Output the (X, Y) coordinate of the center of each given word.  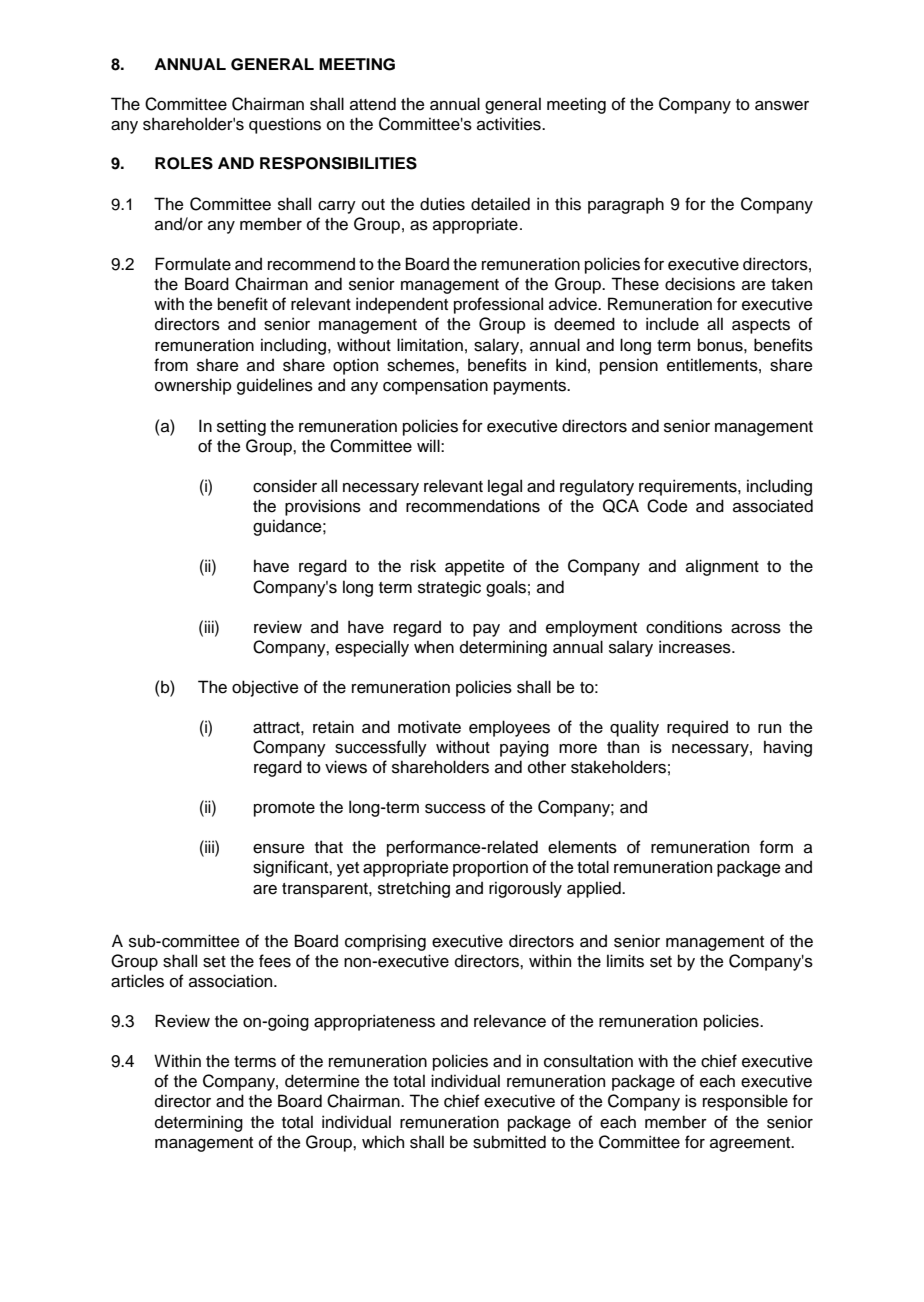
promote (284, 809)
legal (505, 487)
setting (241, 427)
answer (782, 106)
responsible (745, 1102)
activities (510, 124)
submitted (509, 1142)
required (697, 728)
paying (524, 748)
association (232, 981)
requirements (689, 487)
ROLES (184, 163)
